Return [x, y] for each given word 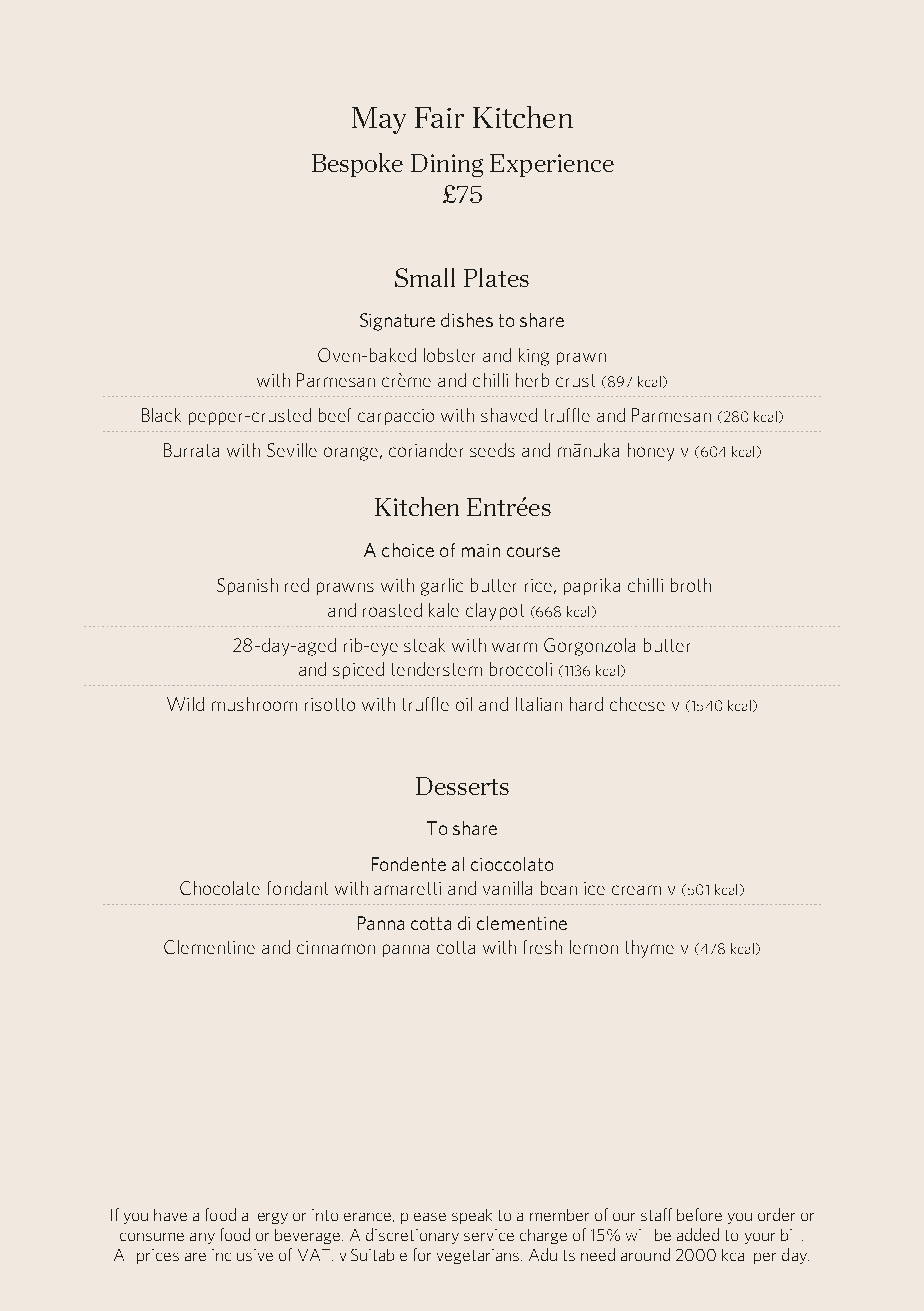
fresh [543, 947]
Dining [447, 165]
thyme [650, 949]
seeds [492, 450]
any [202, 1238]
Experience [552, 165]
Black [161, 415]
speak [472, 1216]
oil [464, 704]
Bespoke [357, 165]
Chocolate [220, 888]
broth [691, 585]
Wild [185, 704]
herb [532, 380]
